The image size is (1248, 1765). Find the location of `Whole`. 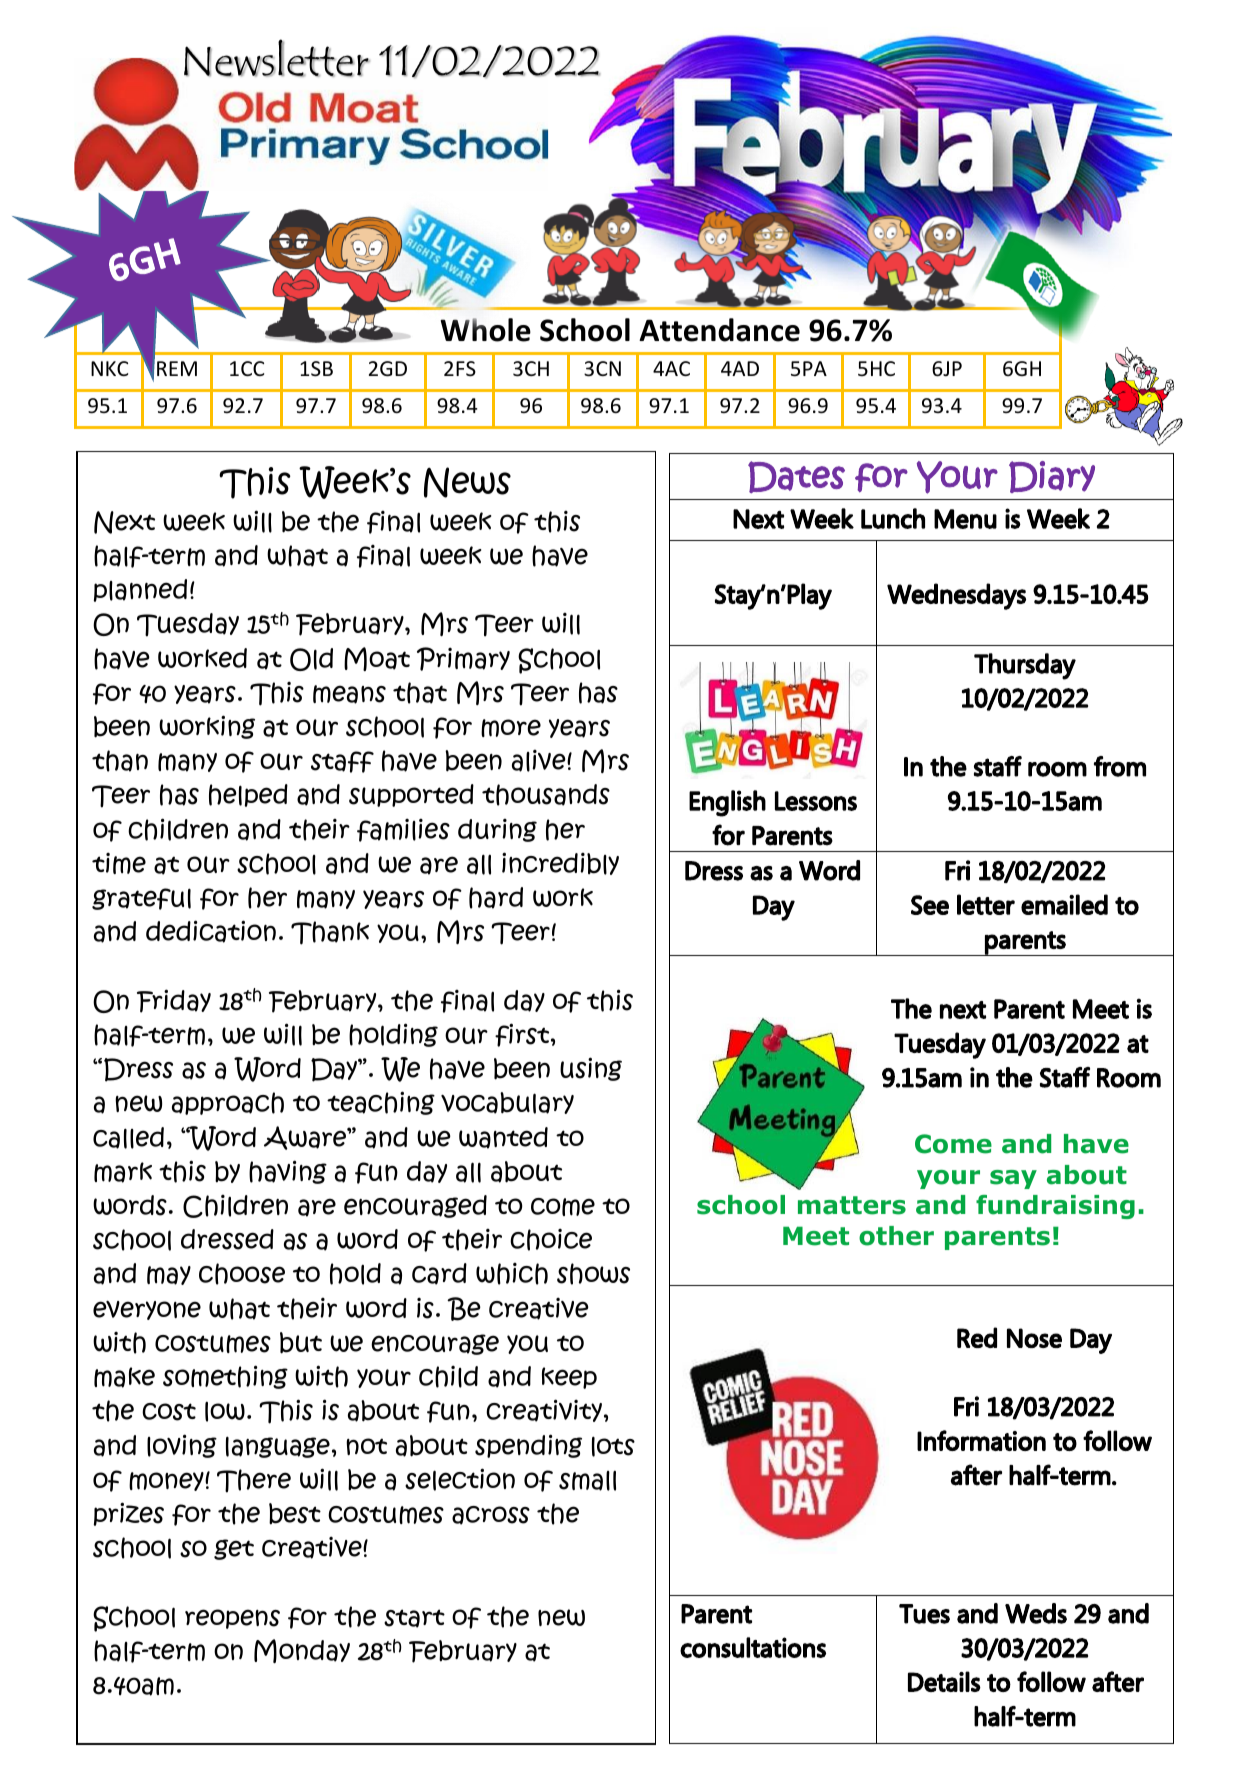

Whole is located at coordinates (485, 330).
